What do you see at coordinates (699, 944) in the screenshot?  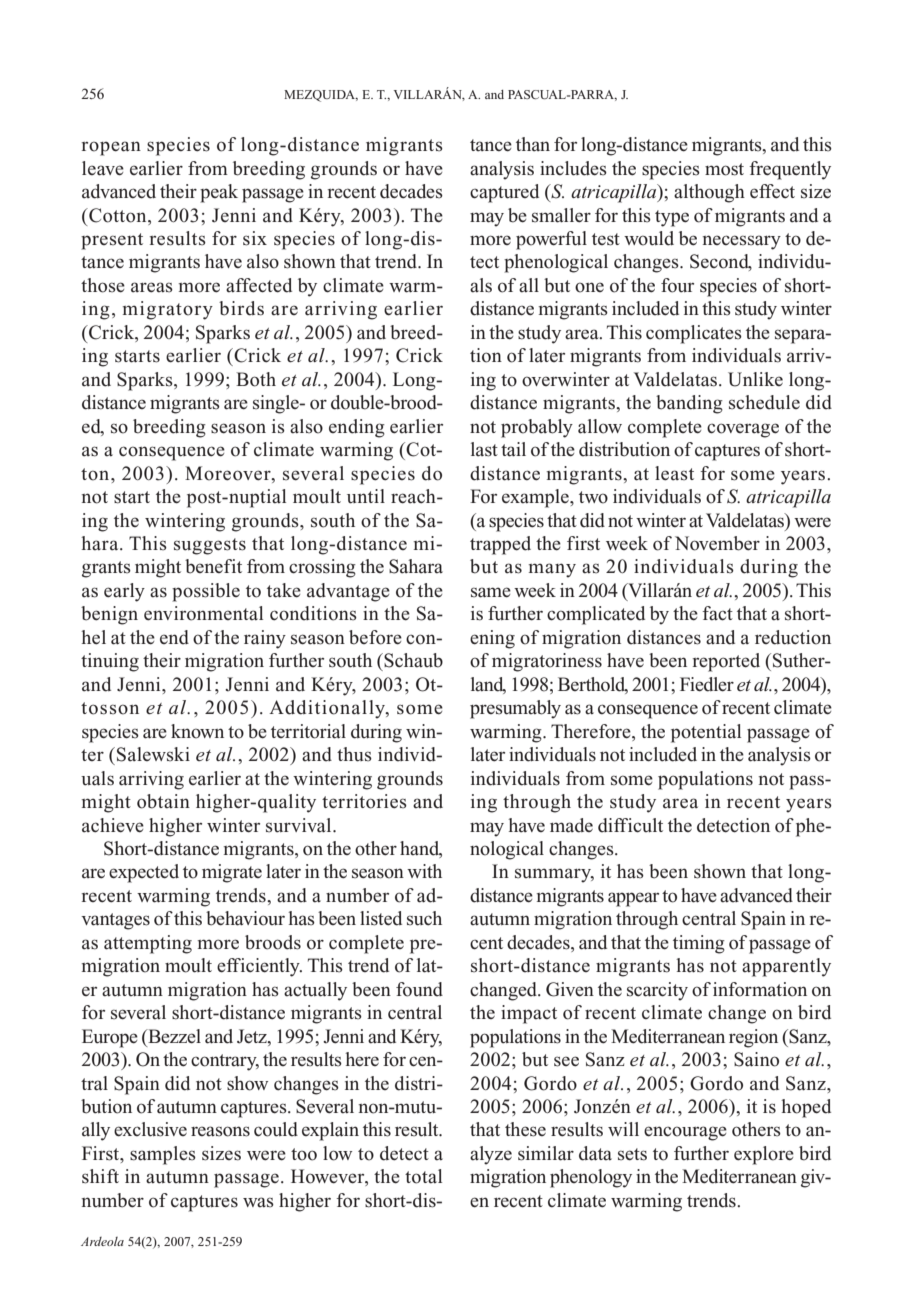 I see `timing` at bounding box center [699, 944].
